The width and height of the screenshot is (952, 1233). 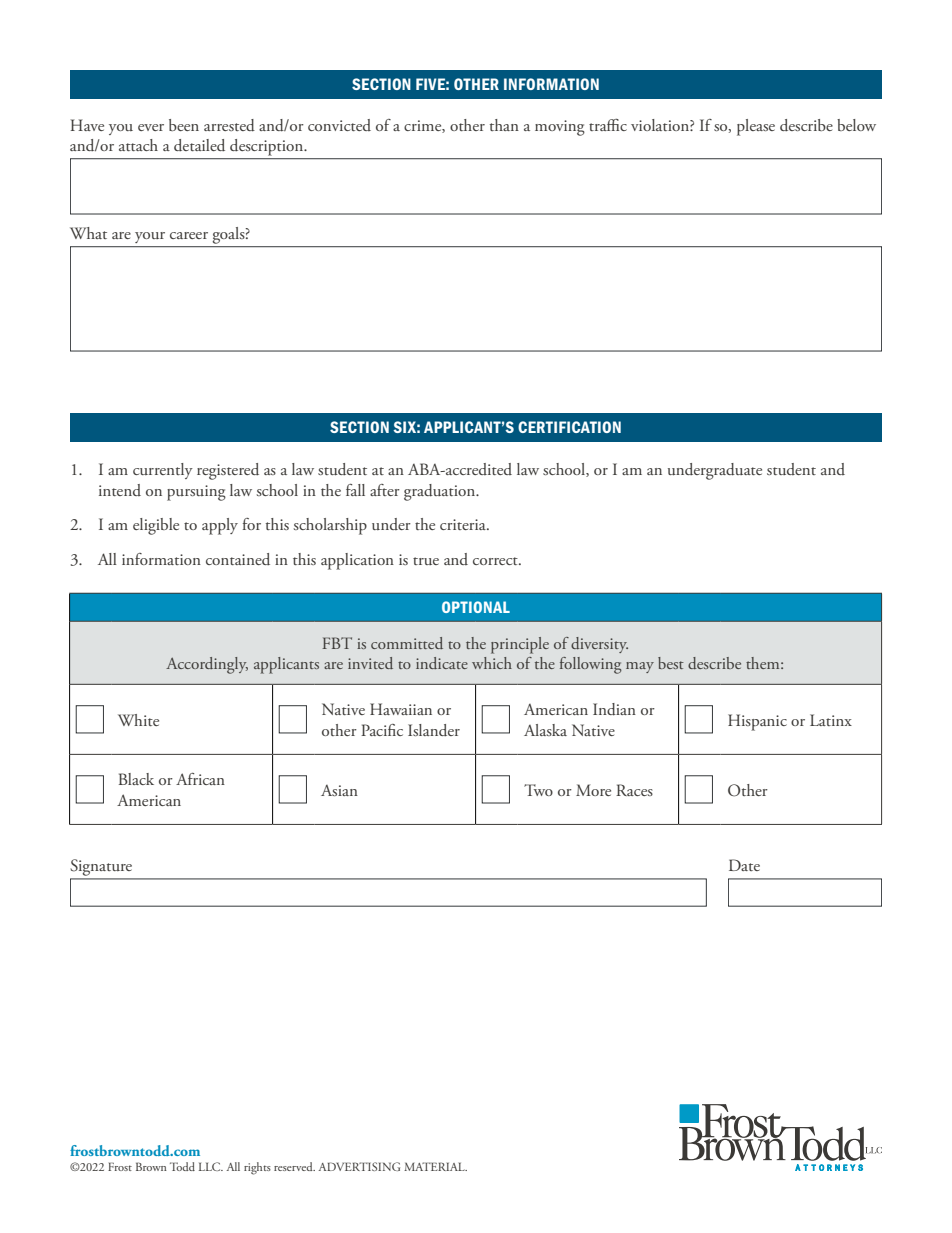 I want to click on please, so click(x=756, y=127).
